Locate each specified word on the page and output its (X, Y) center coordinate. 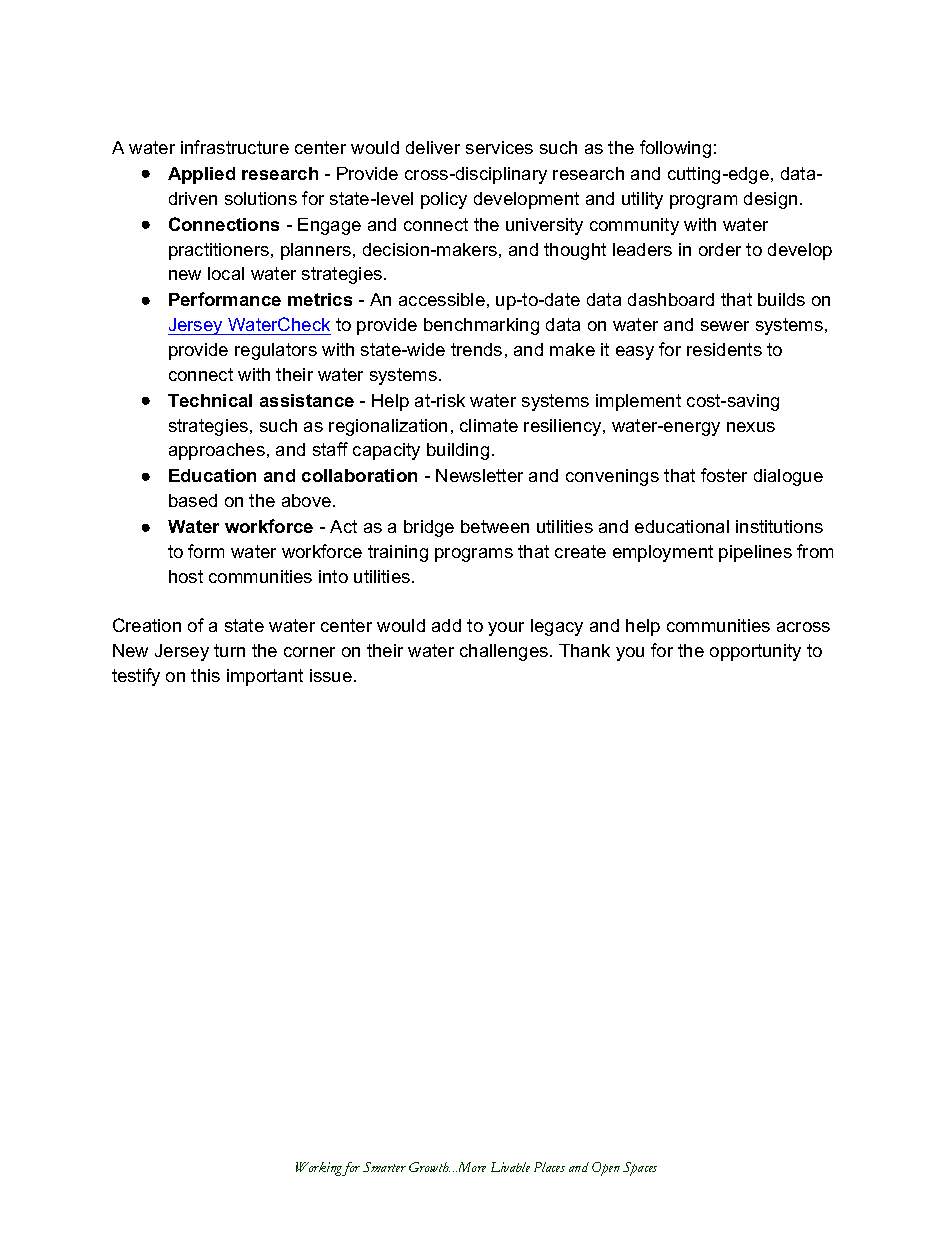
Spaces (640, 1169)
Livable (510, 1167)
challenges (504, 652)
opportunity (755, 652)
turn (229, 650)
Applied (201, 175)
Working (319, 1169)
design (770, 200)
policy (444, 200)
